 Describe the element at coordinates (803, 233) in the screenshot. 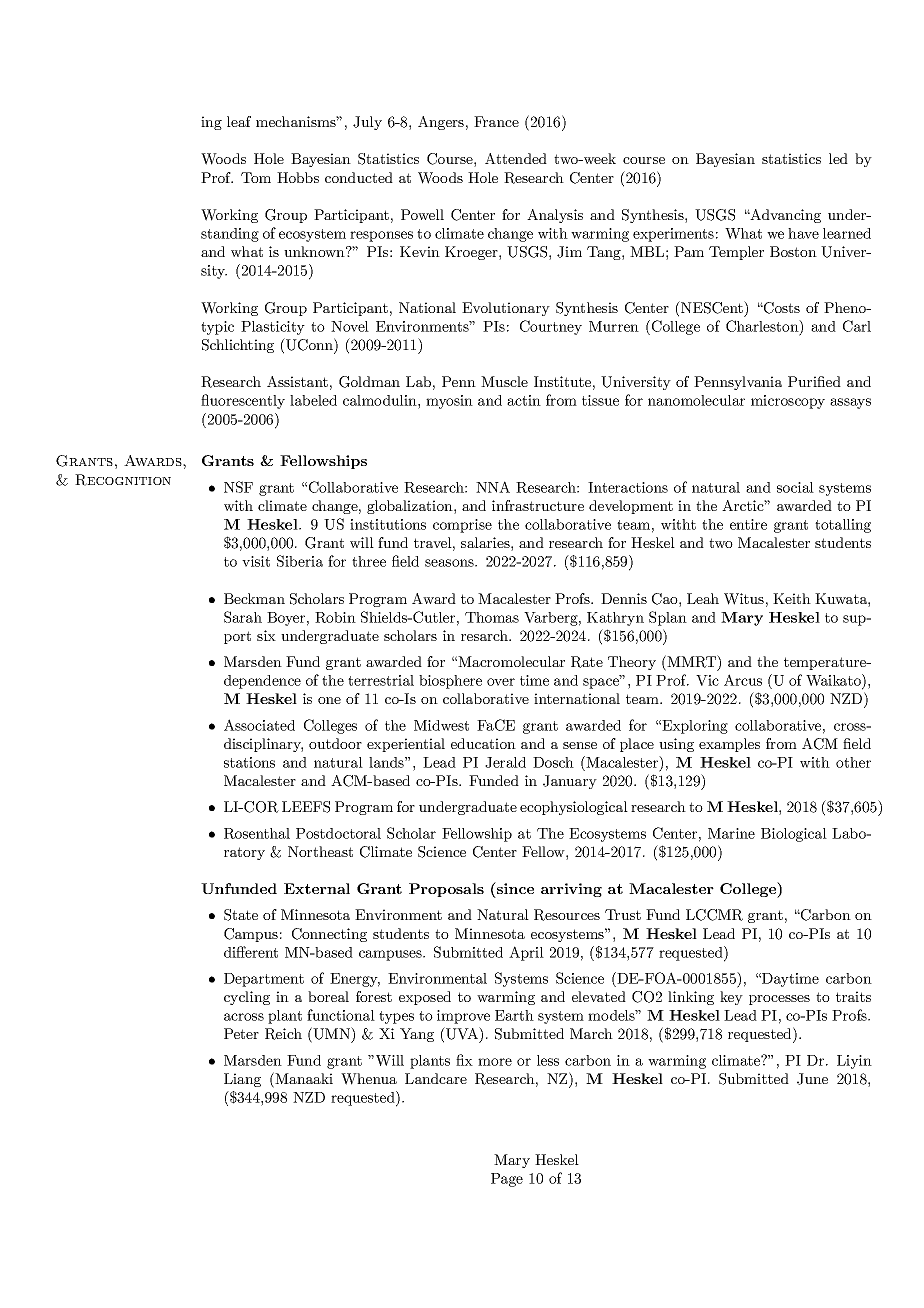

I see `have` at that location.
